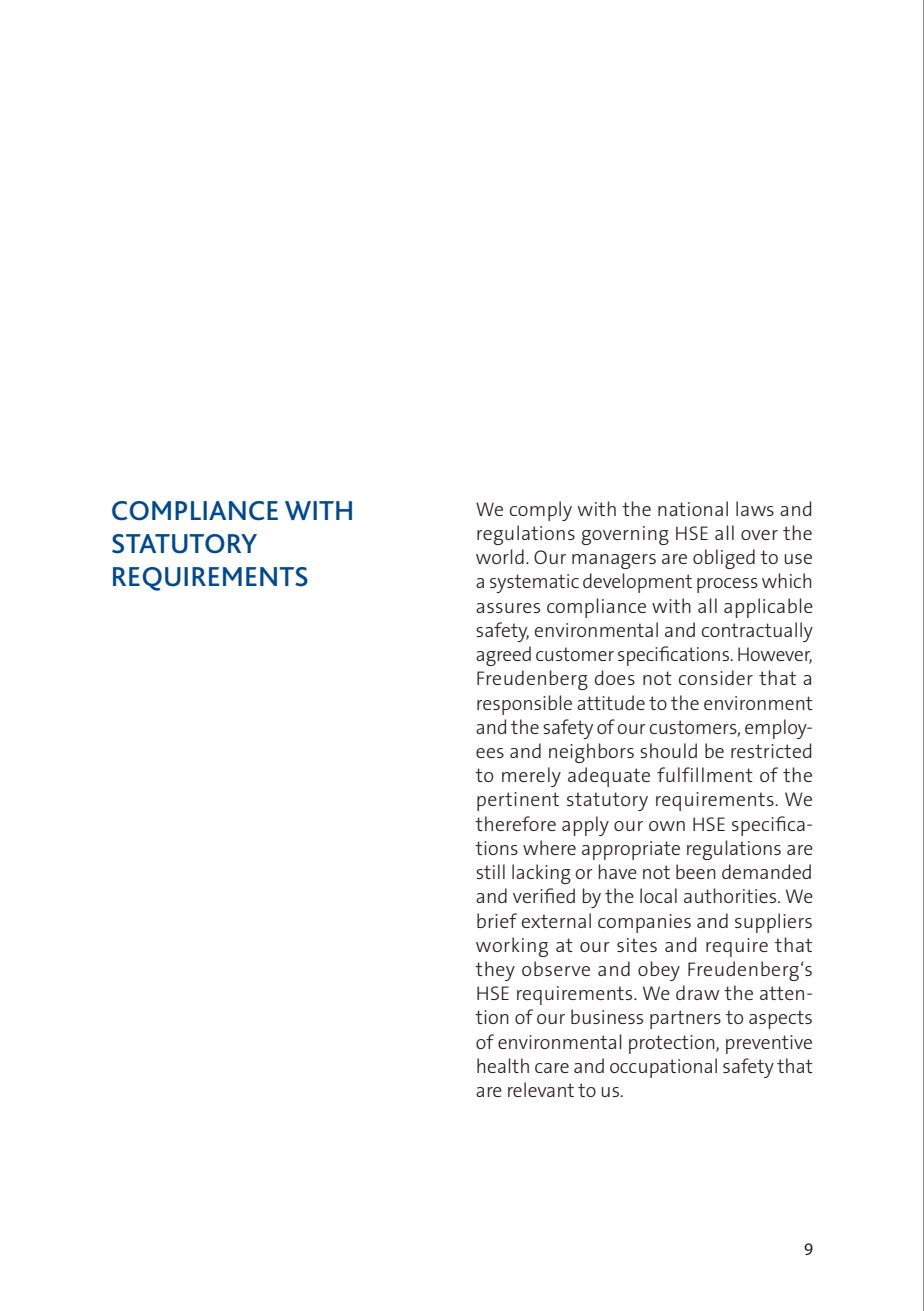 The height and width of the document is (1311, 924). Describe the element at coordinates (755, 508) in the document. I see `laws` at that location.
